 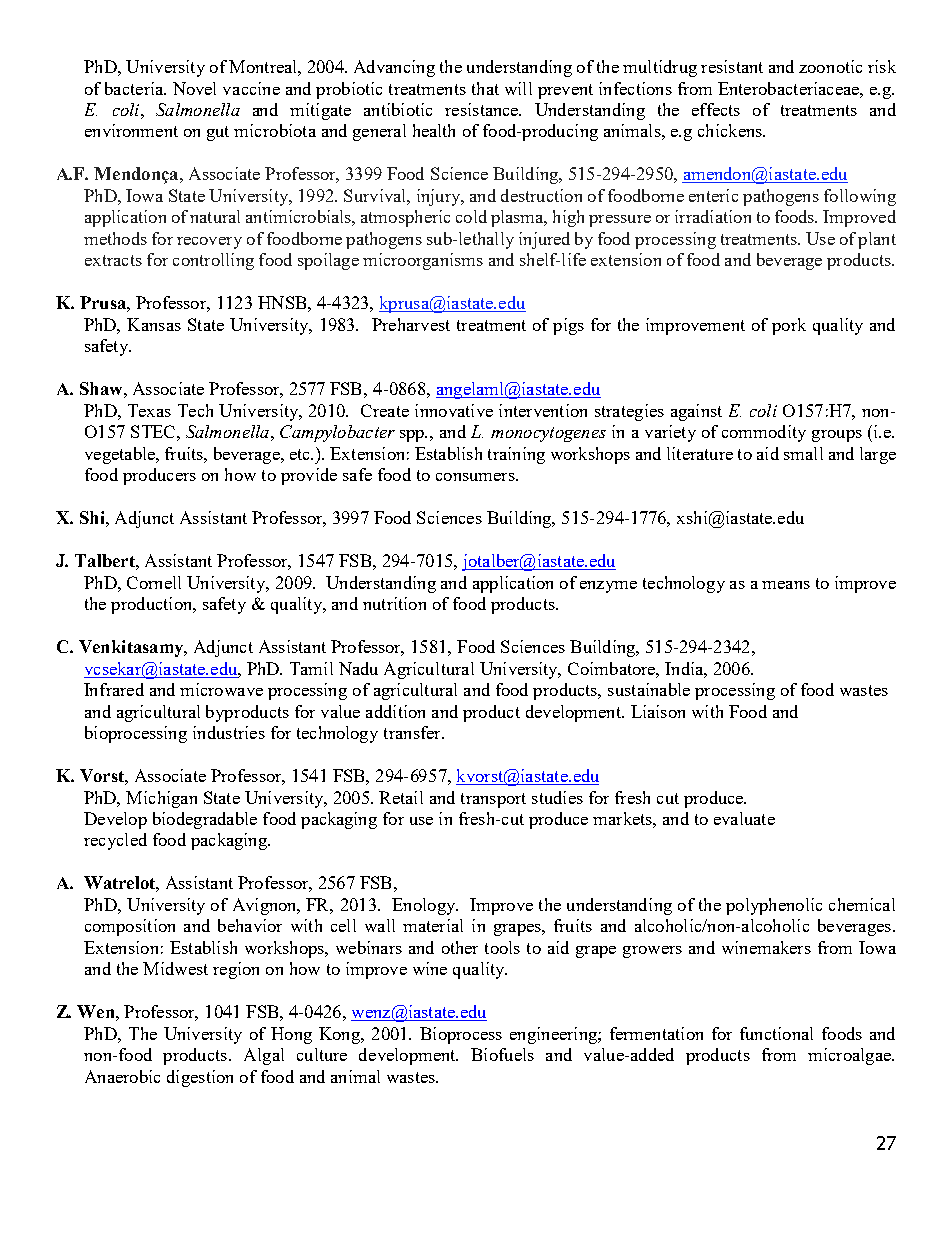 What do you see at coordinates (194, 88) in the image?
I see `Novel` at bounding box center [194, 88].
